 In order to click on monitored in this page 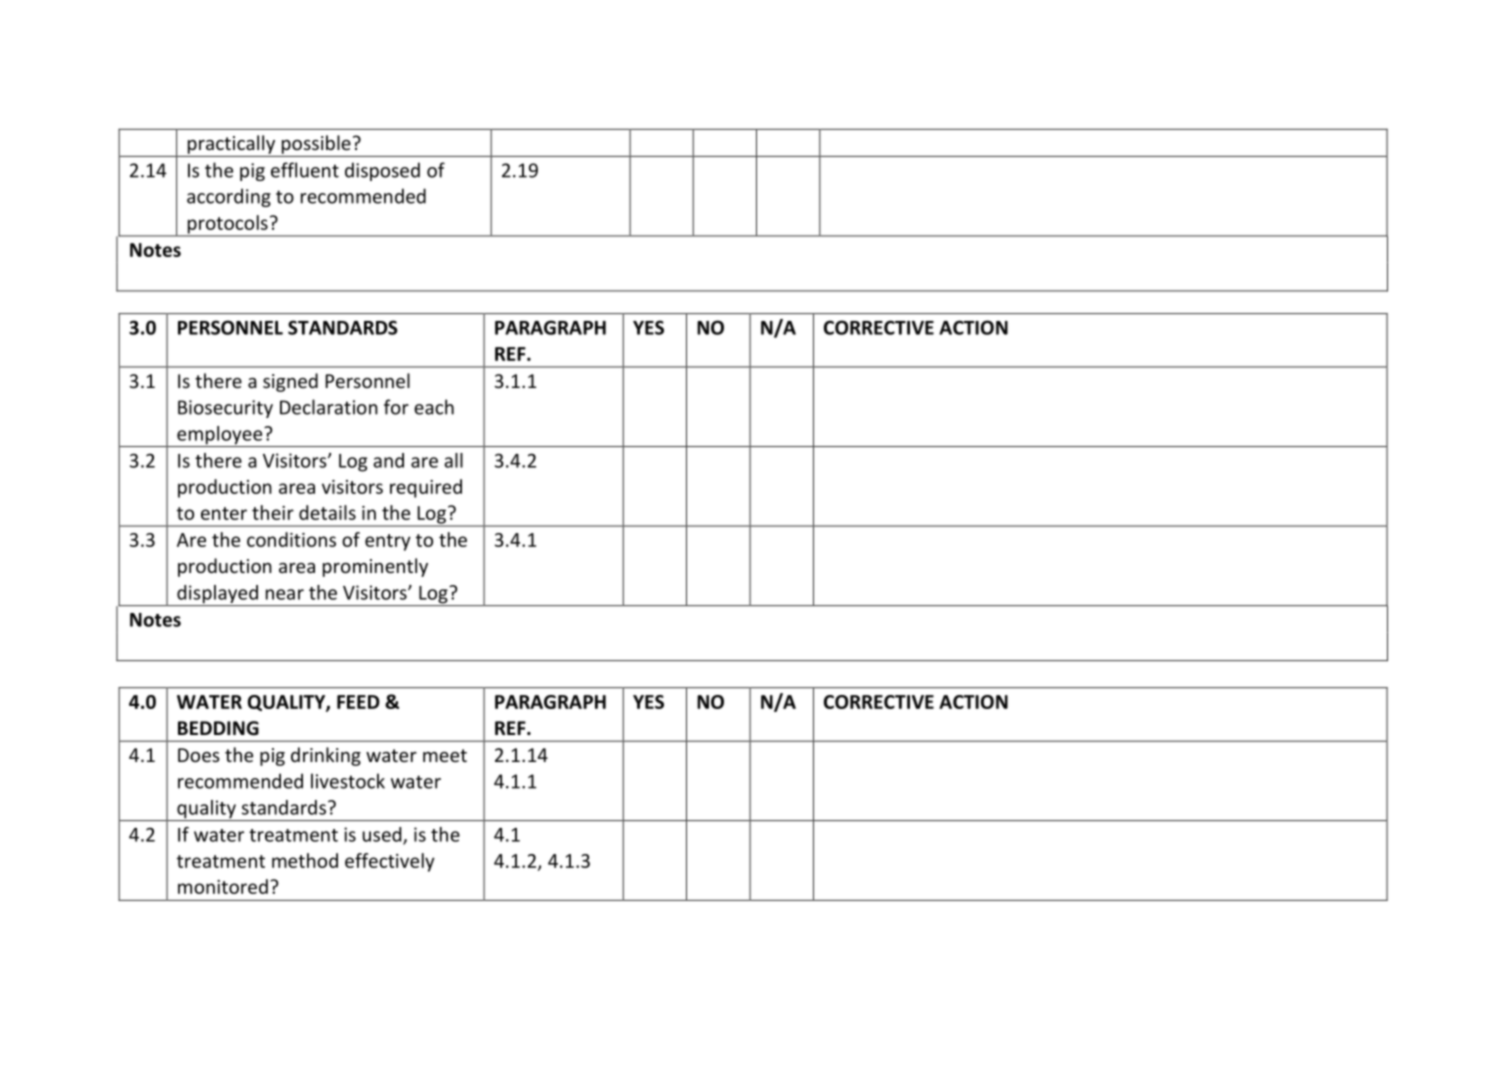, I will do `click(223, 886)`.
